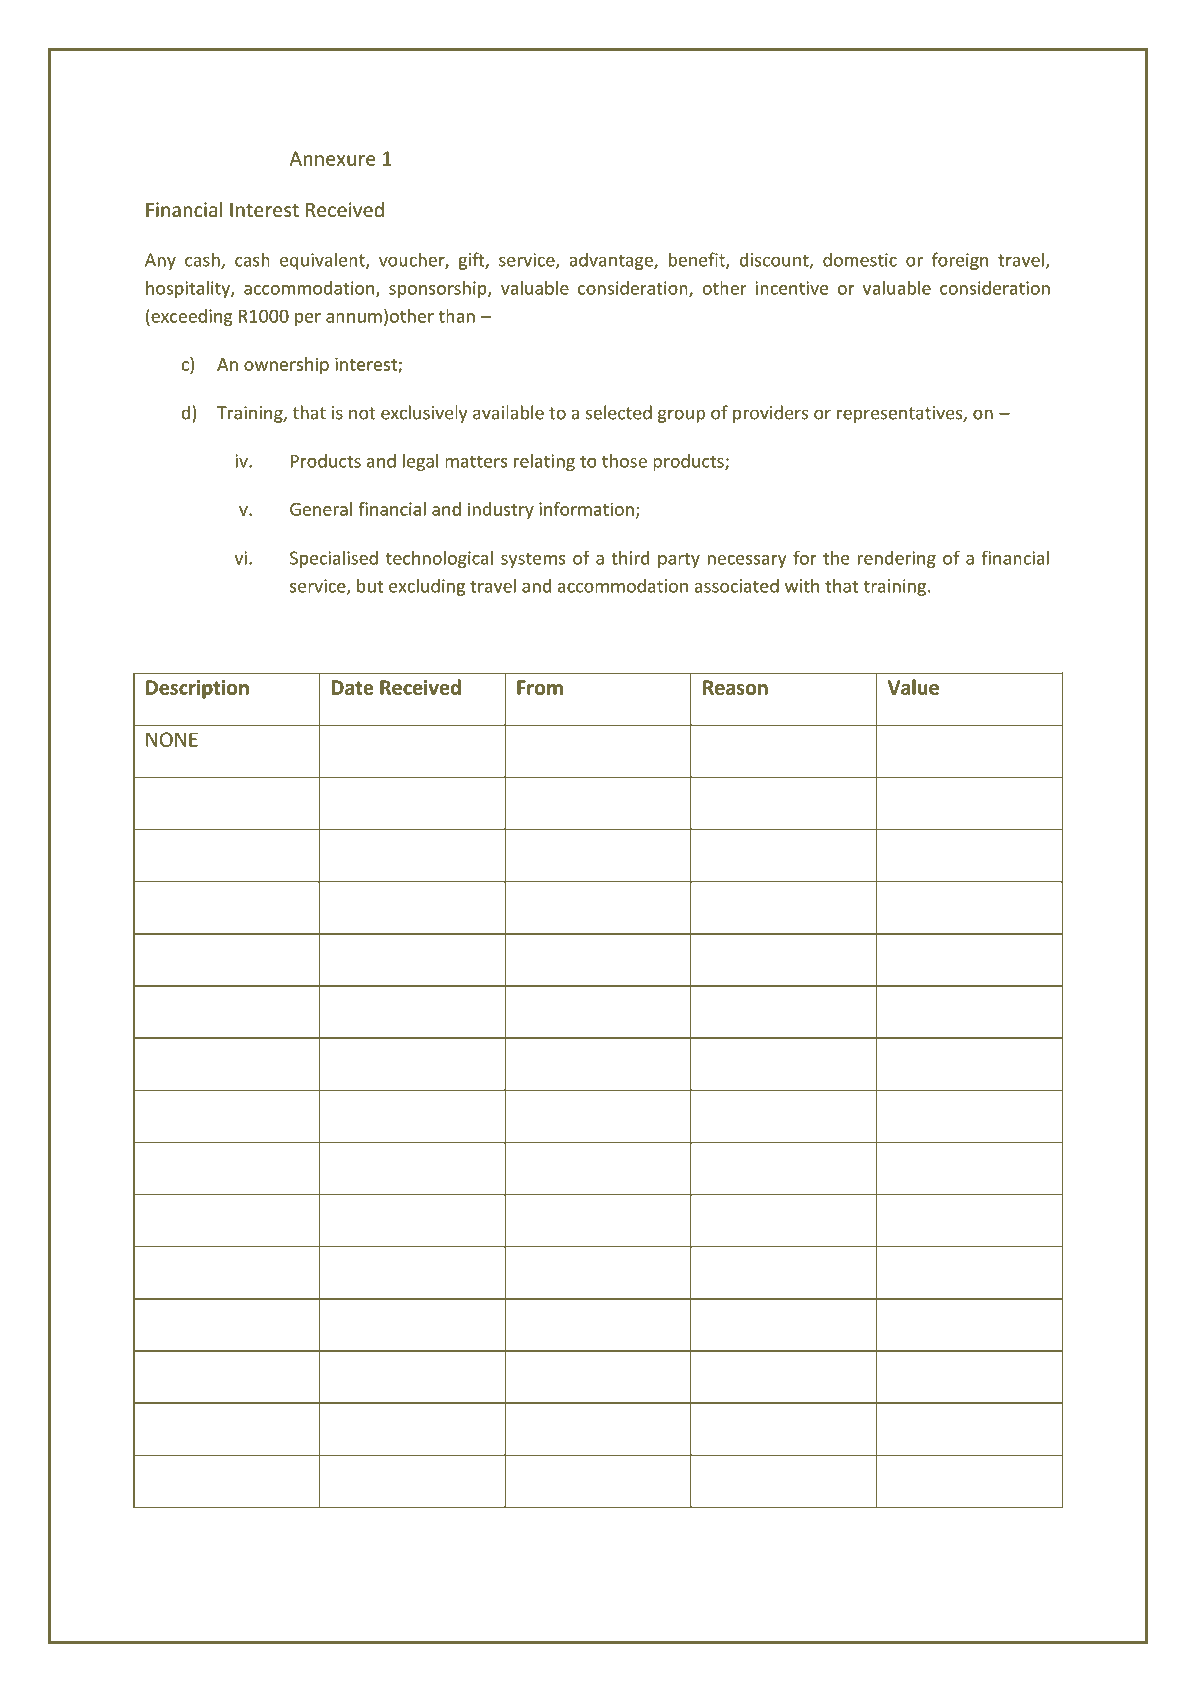  What do you see at coordinates (334, 559) in the screenshot?
I see `Specialised` at bounding box center [334, 559].
